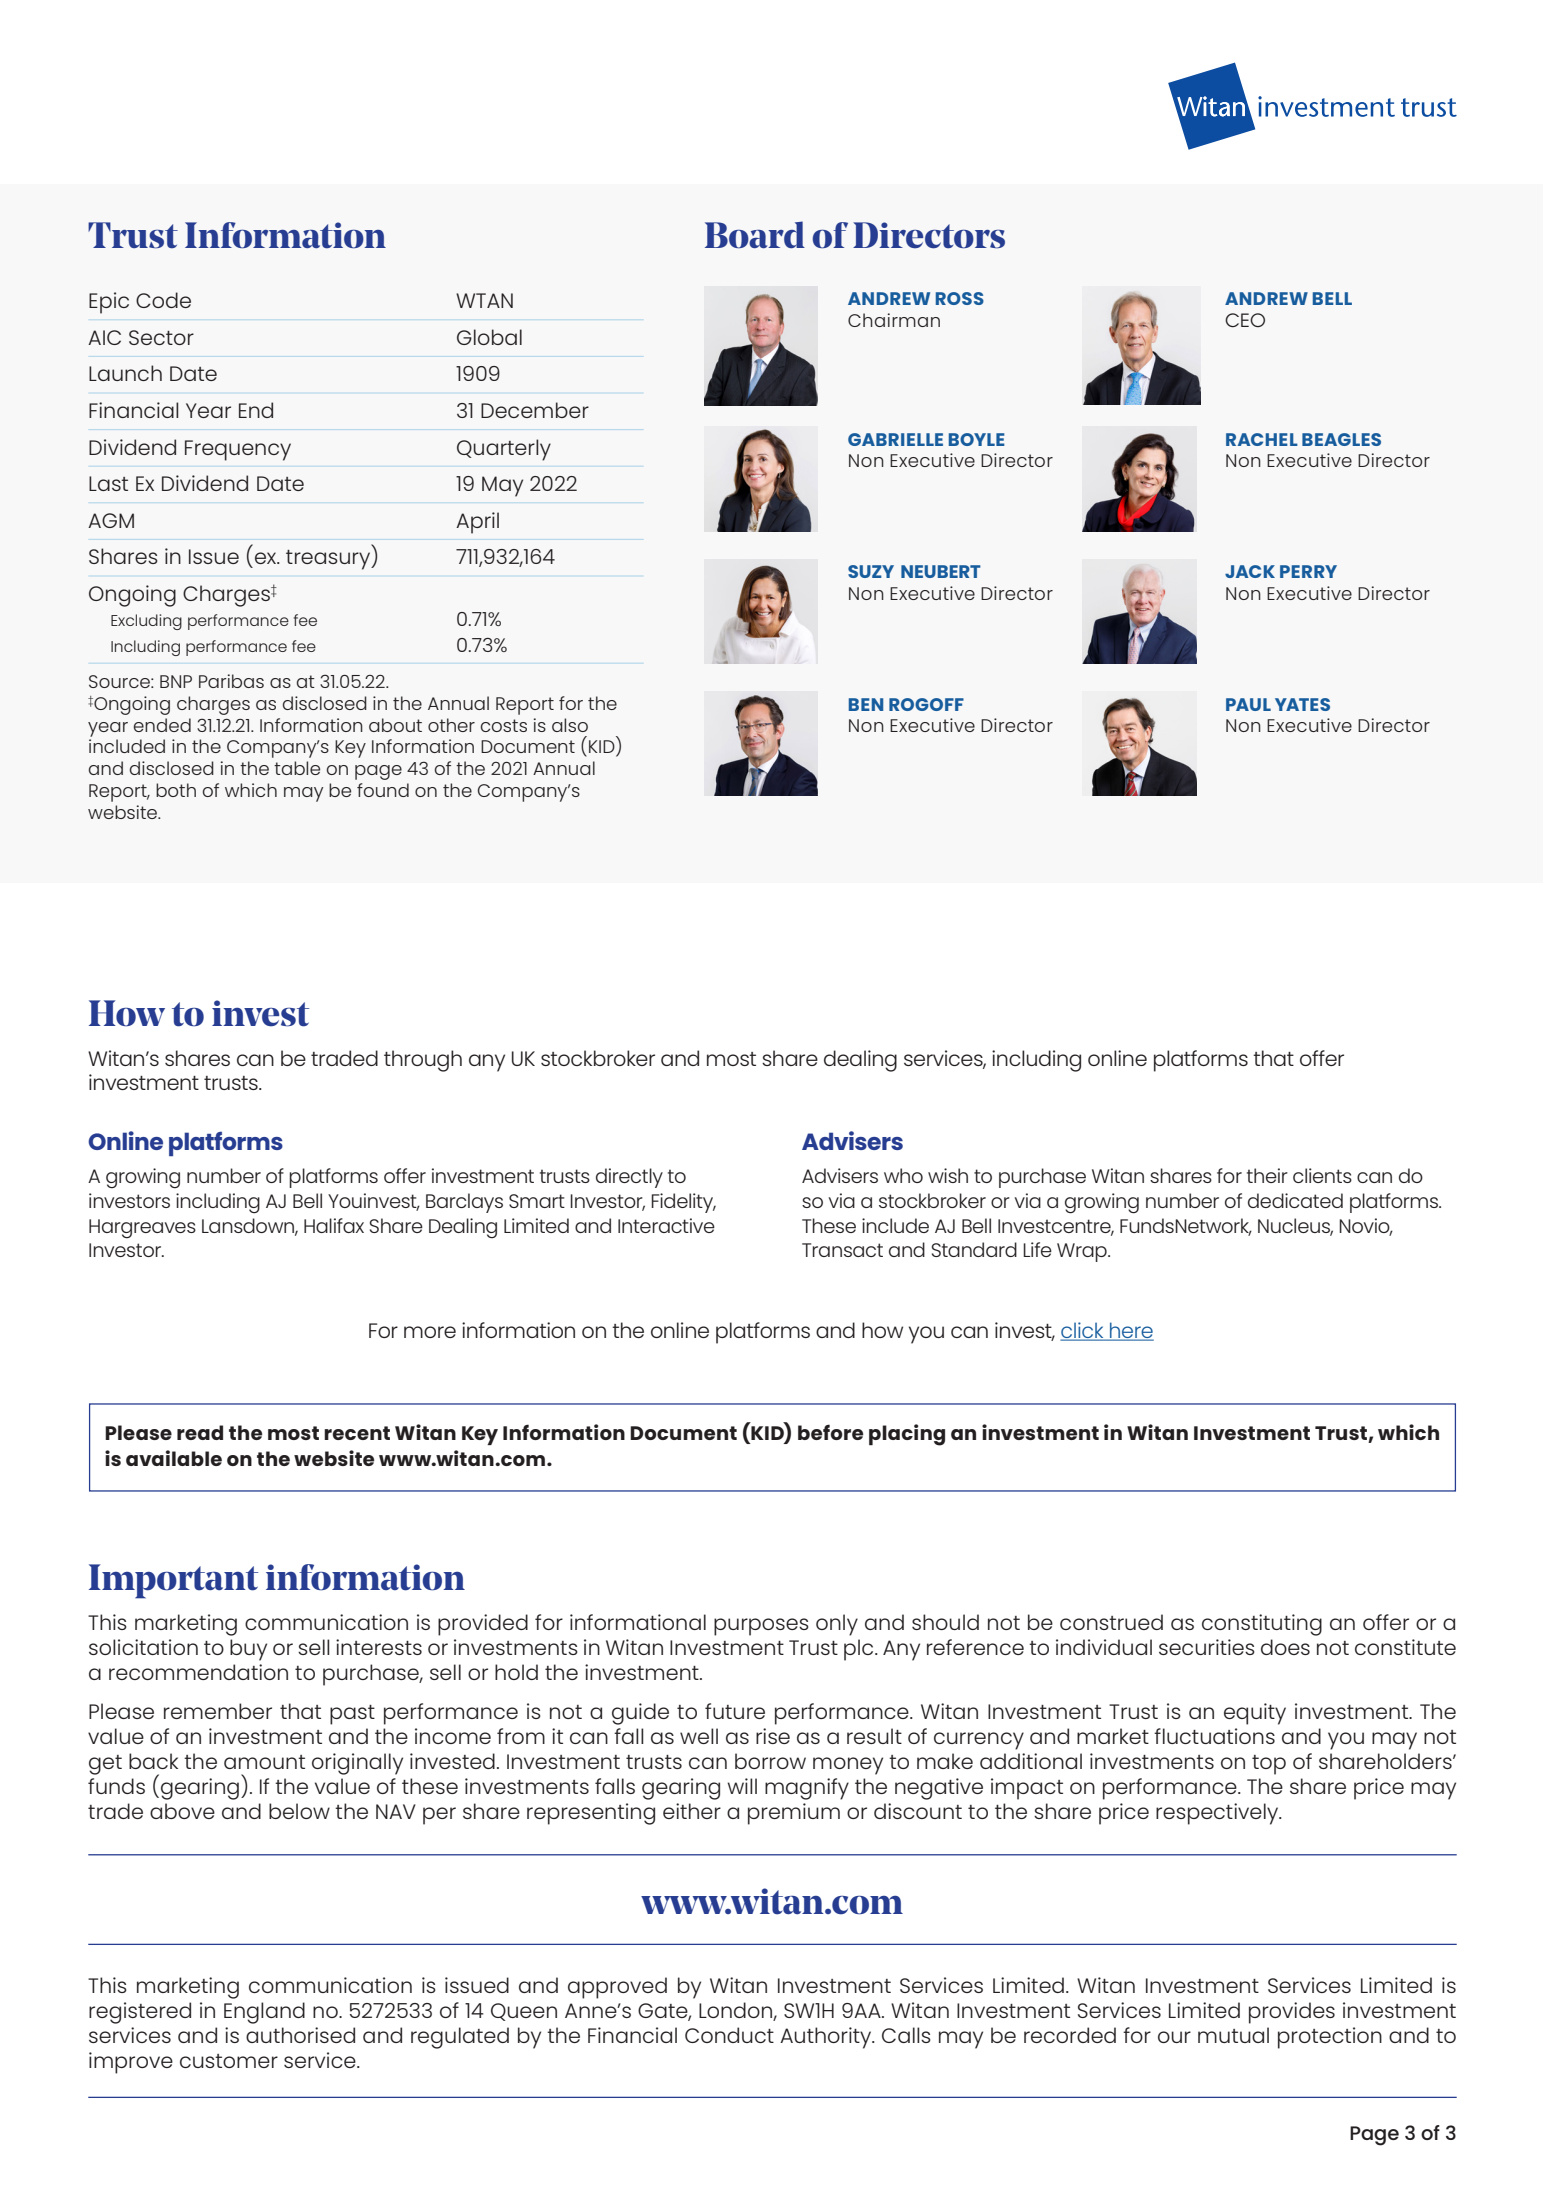  Describe the element at coordinates (248, 1650) in the screenshot. I see `buy` at that location.
